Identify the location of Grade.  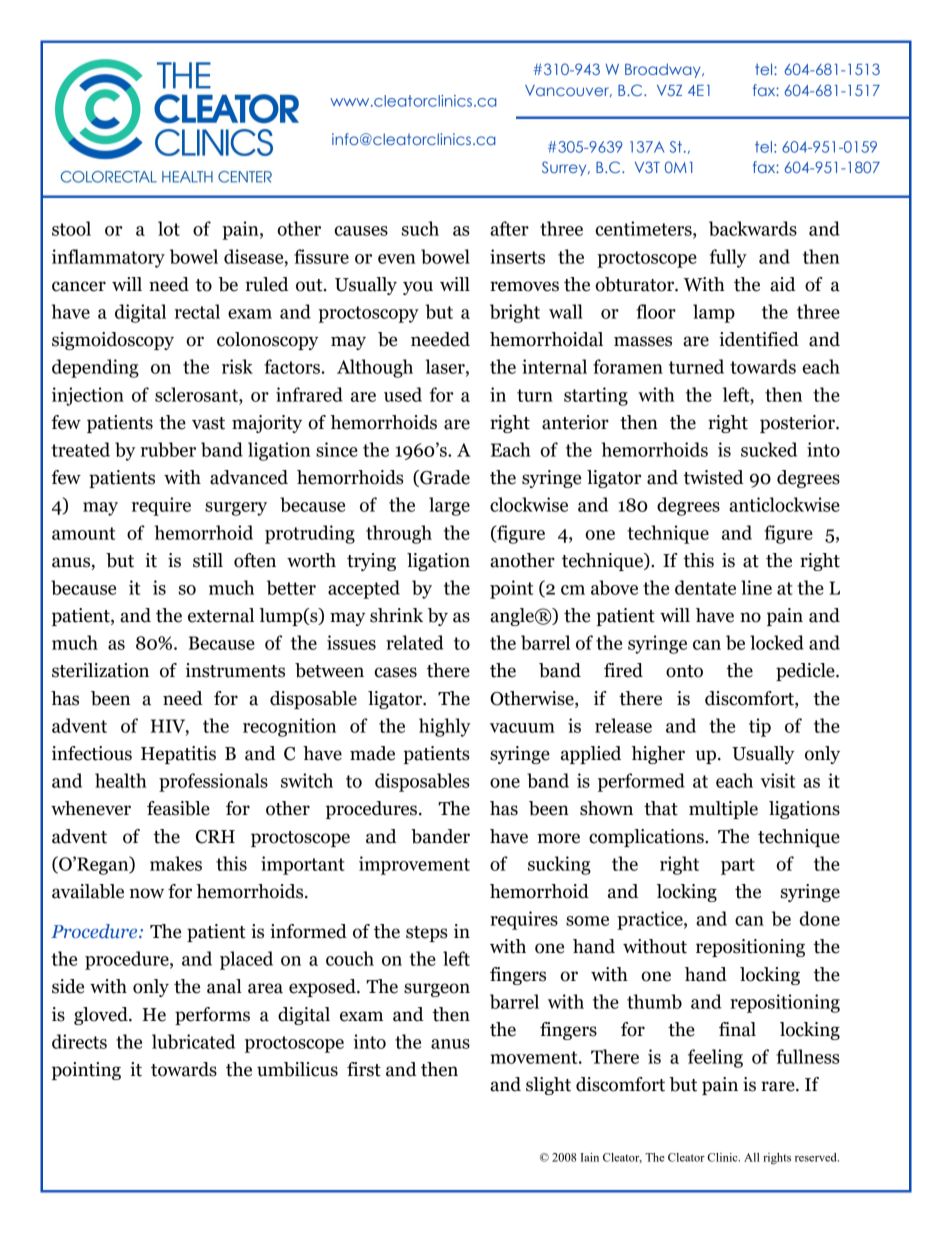
(444, 478).
